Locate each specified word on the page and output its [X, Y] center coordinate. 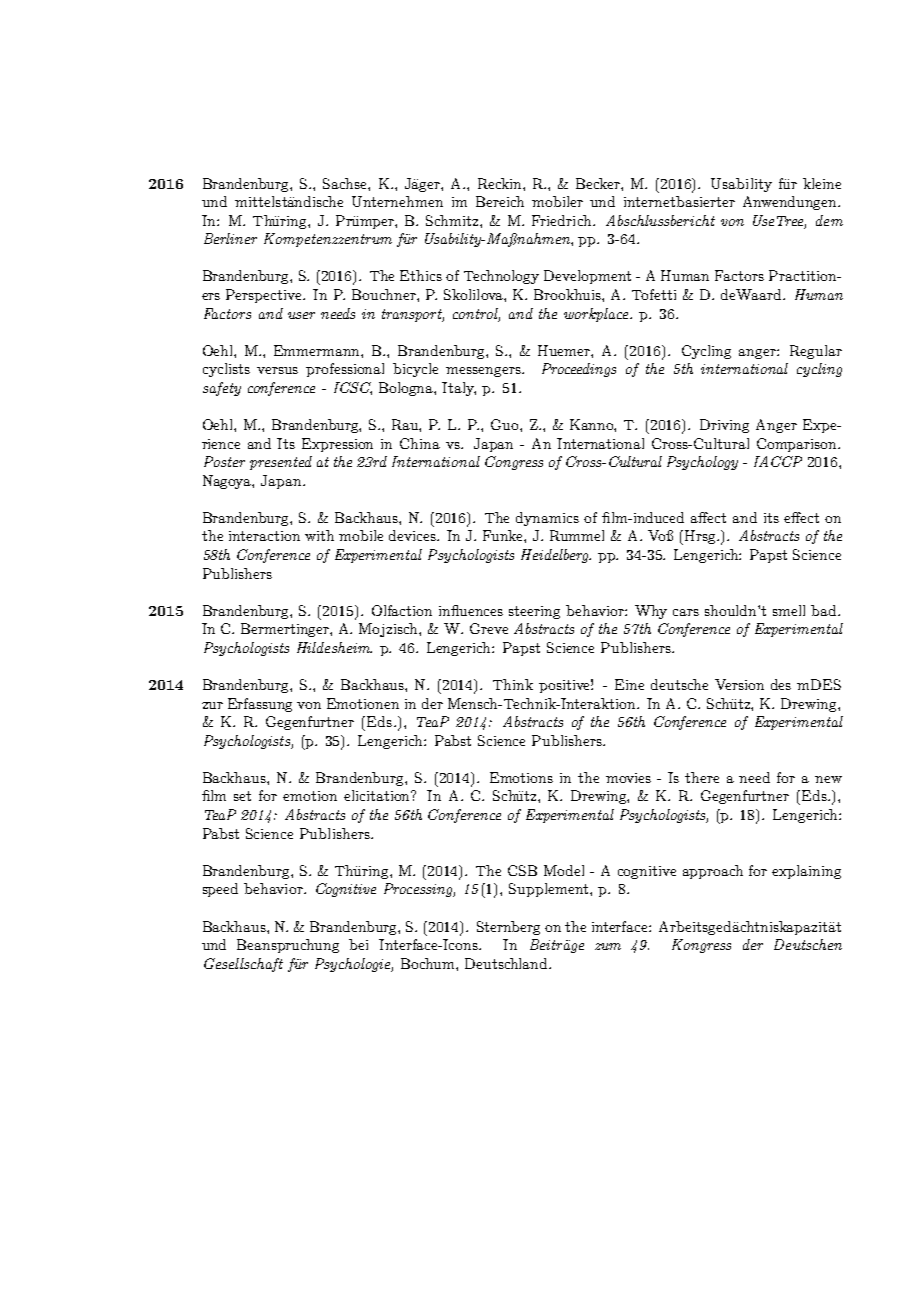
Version [739, 684]
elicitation [378, 795]
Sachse [346, 183]
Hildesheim [334, 647]
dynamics [547, 519]
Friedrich [563, 220]
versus [277, 370]
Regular [816, 352]
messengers [484, 372]
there [702, 777]
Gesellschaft [243, 965]
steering [534, 612]
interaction [264, 536]
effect [801, 517]
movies [628, 778]
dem [829, 220]
